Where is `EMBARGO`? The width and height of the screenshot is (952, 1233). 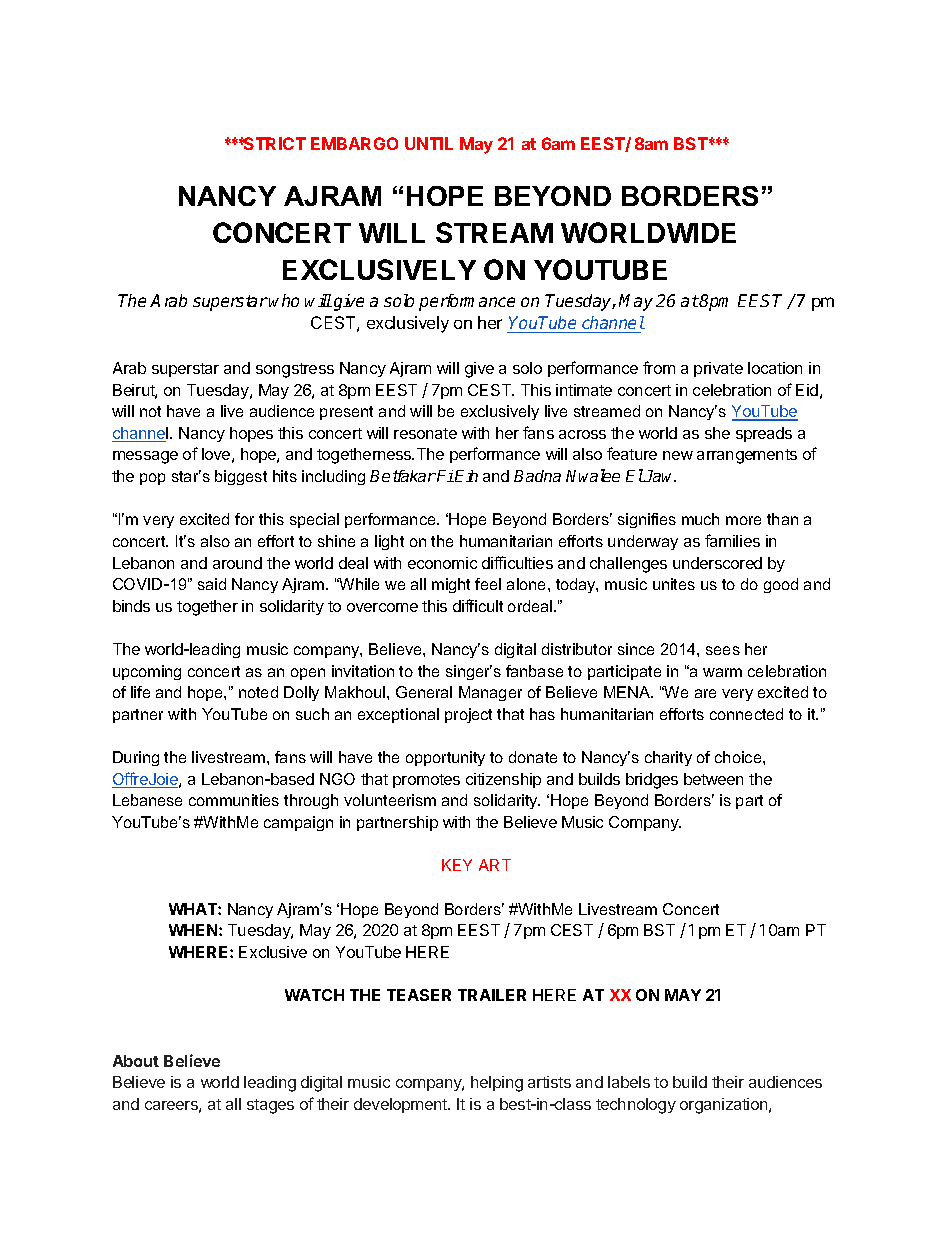 EMBARGO is located at coordinates (354, 143).
